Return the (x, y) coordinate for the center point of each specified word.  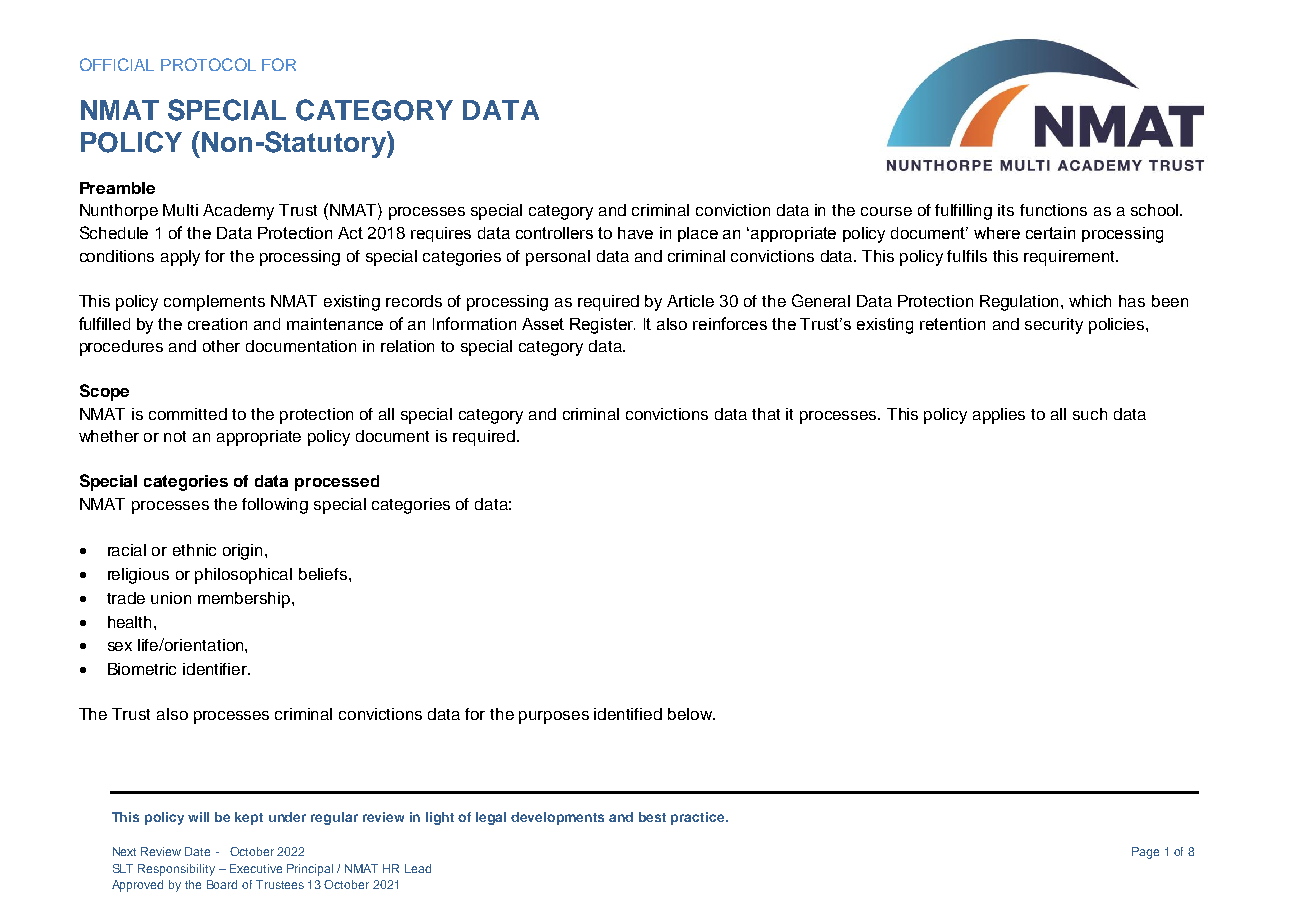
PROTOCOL (208, 64)
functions (1053, 210)
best (652, 817)
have (635, 233)
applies (999, 416)
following (275, 506)
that (766, 414)
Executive (256, 868)
